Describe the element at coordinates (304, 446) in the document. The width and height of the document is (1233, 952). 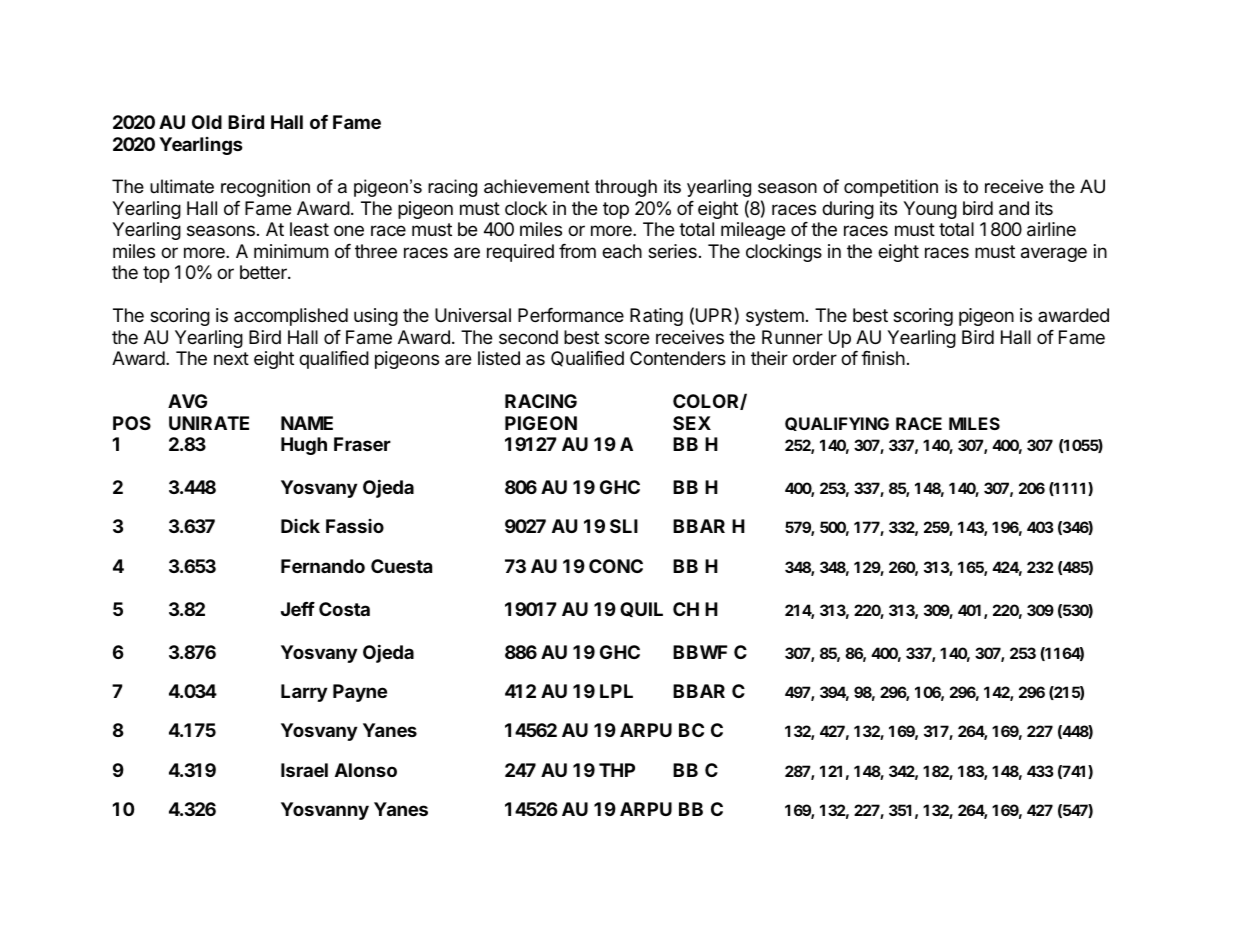
I see `Hugh` at that location.
